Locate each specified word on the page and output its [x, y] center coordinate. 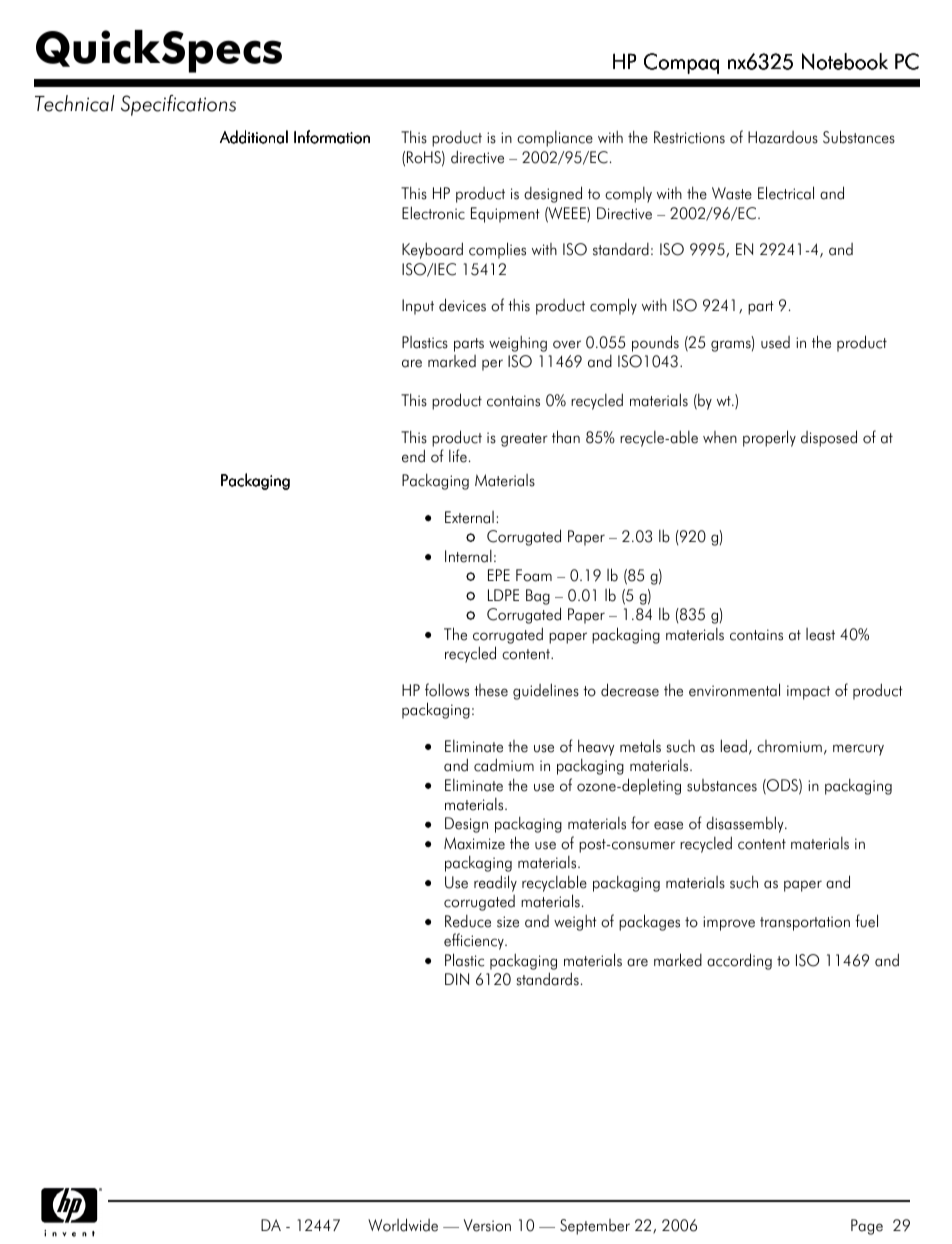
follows [447, 690]
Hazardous [783, 137]
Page [867, 1227]
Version [487, 1225]
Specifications [178, 105]
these [491, 690]
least [820, 634]
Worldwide [403, 1225]
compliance [555, 139]
